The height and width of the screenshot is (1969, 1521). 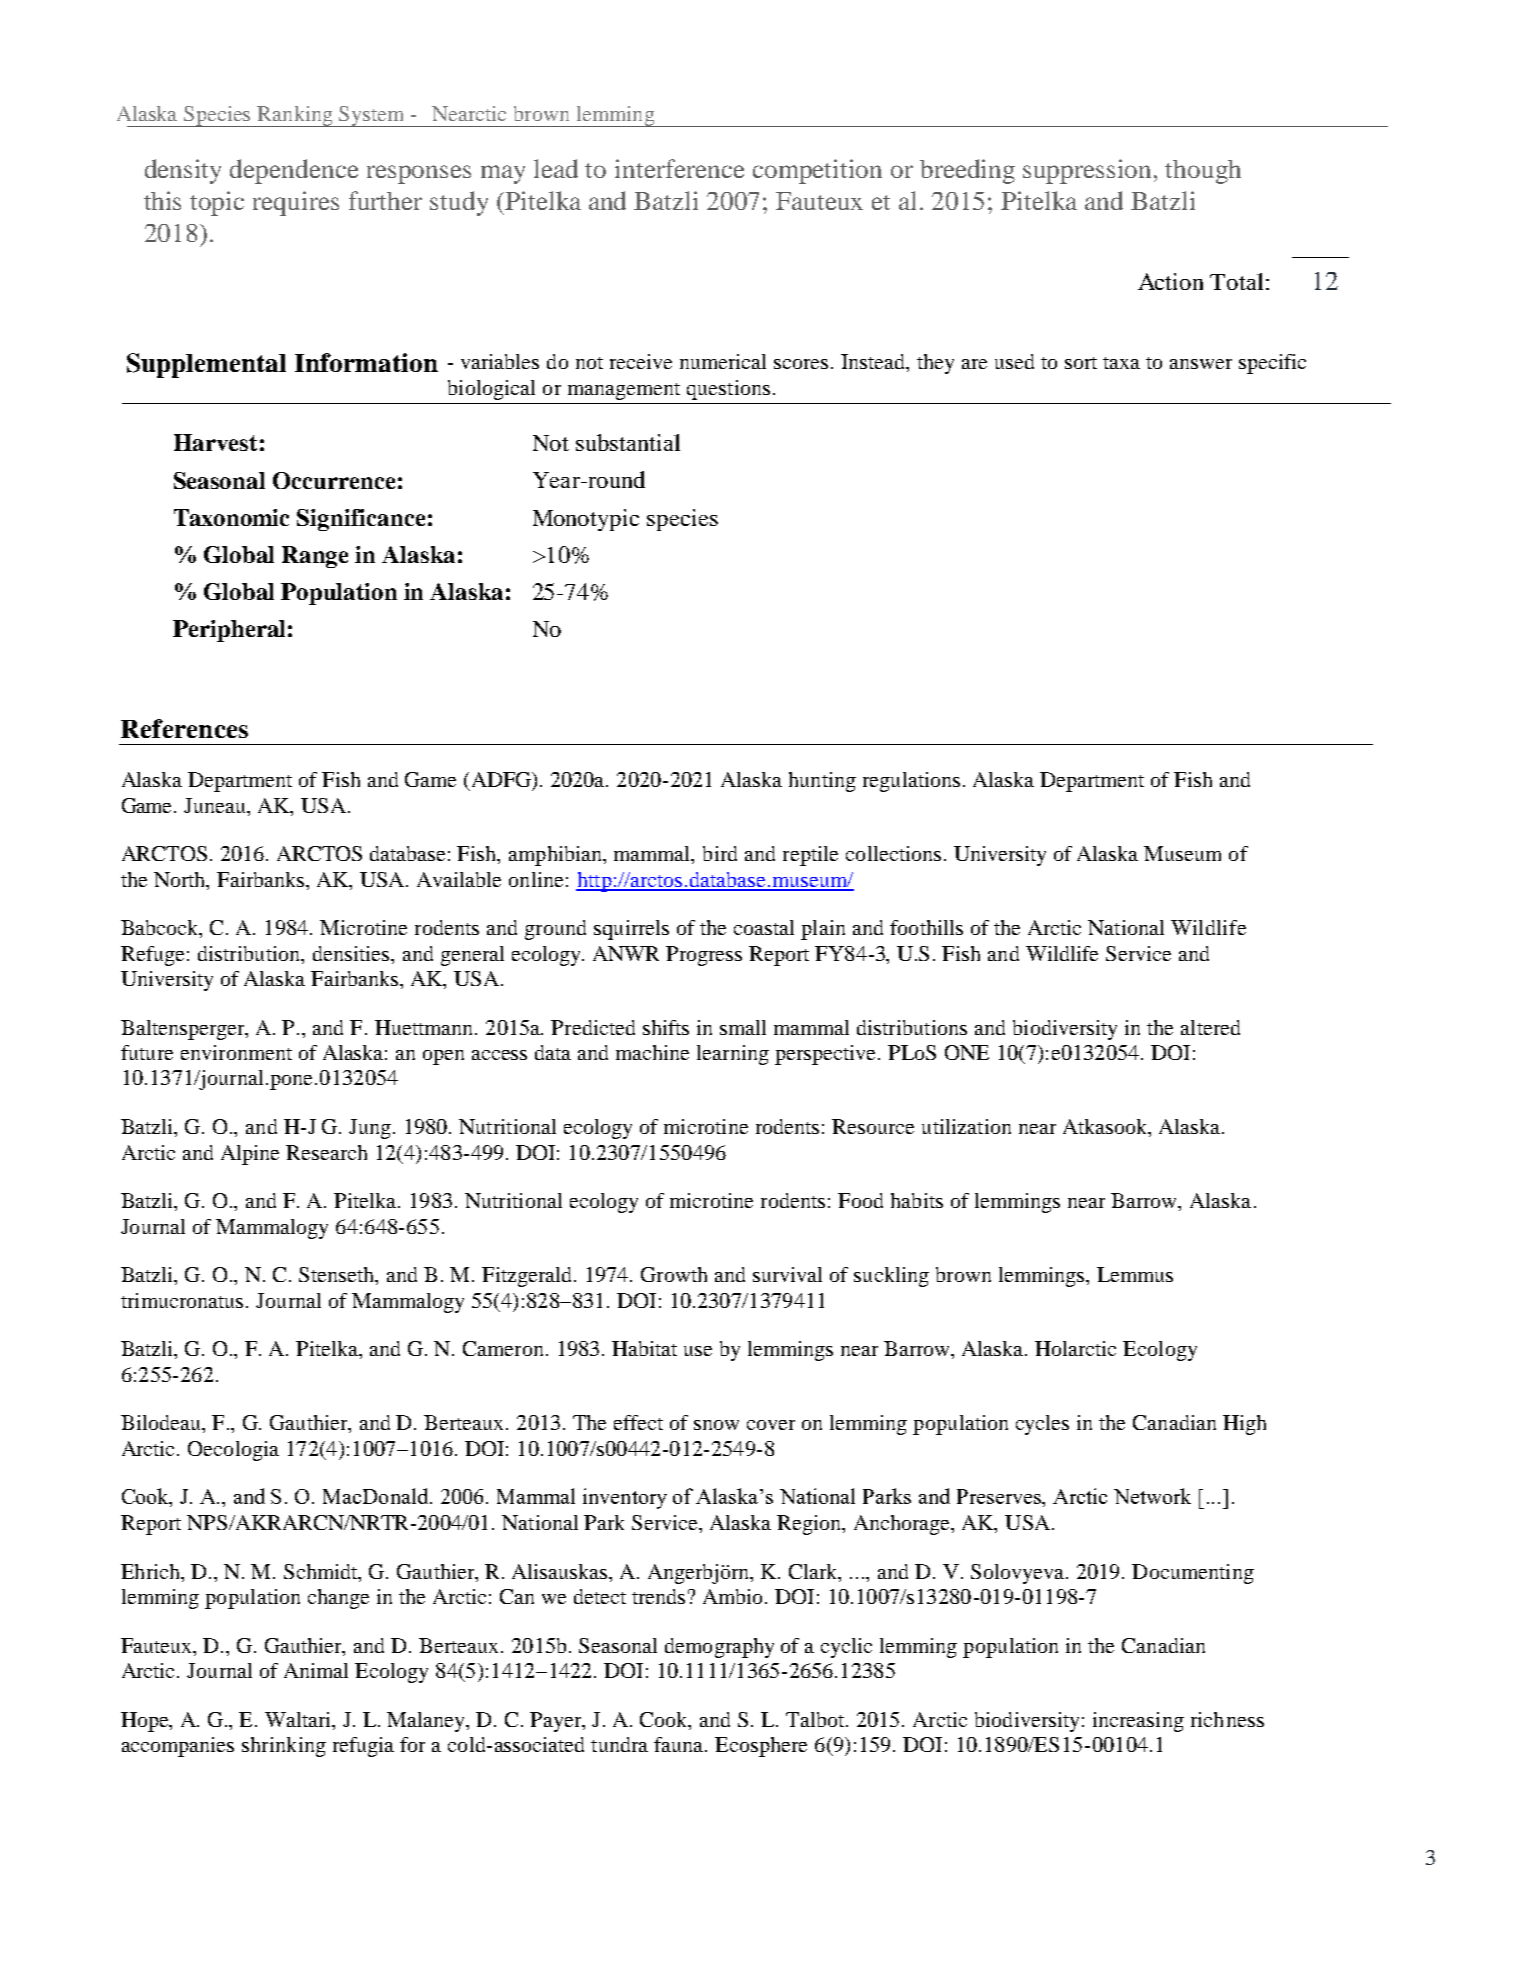 I want to click on Growth, so click(x=674, y=1274).
